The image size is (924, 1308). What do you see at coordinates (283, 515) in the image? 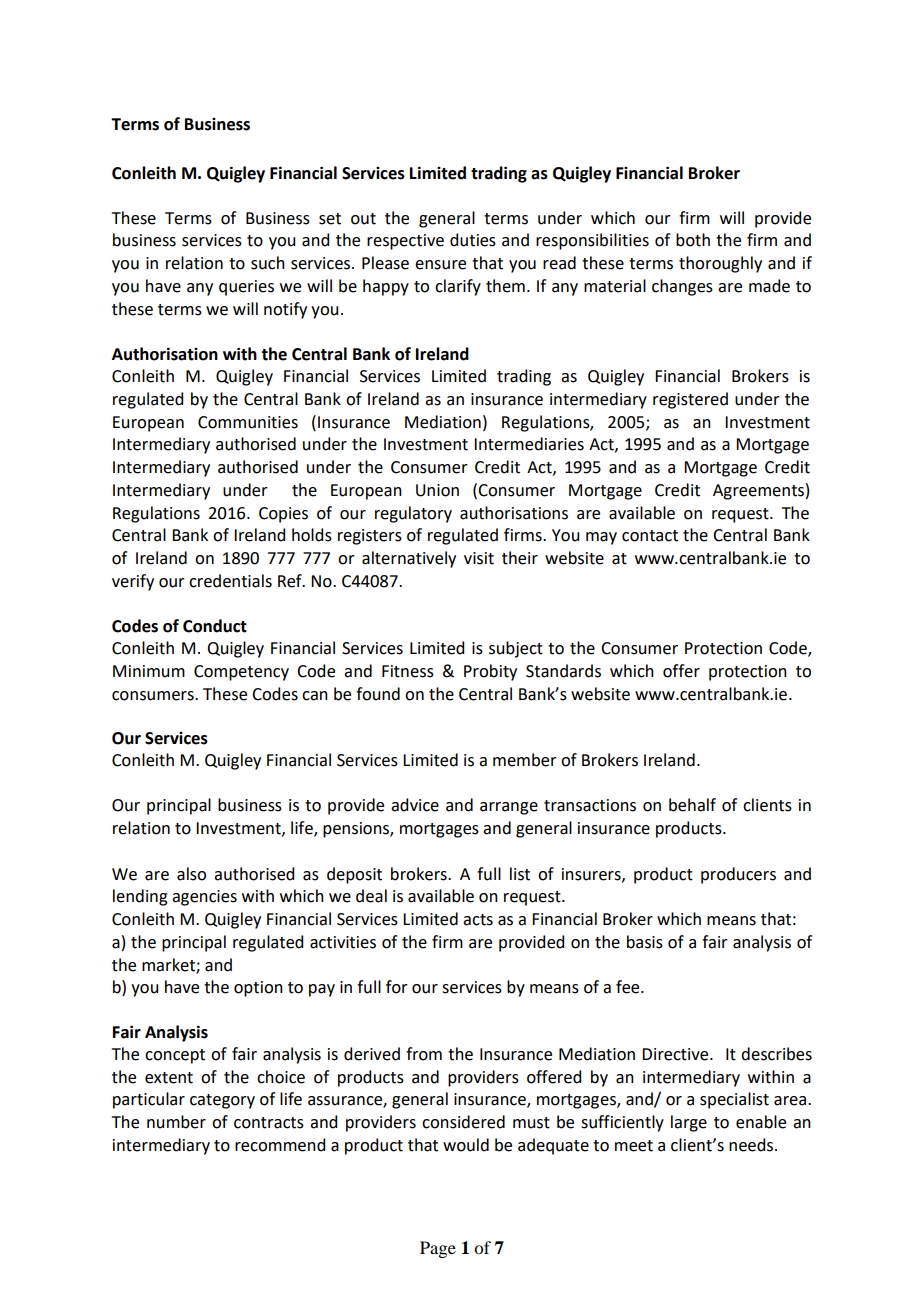
I see `Copies` at bounding box center [283, 515].
